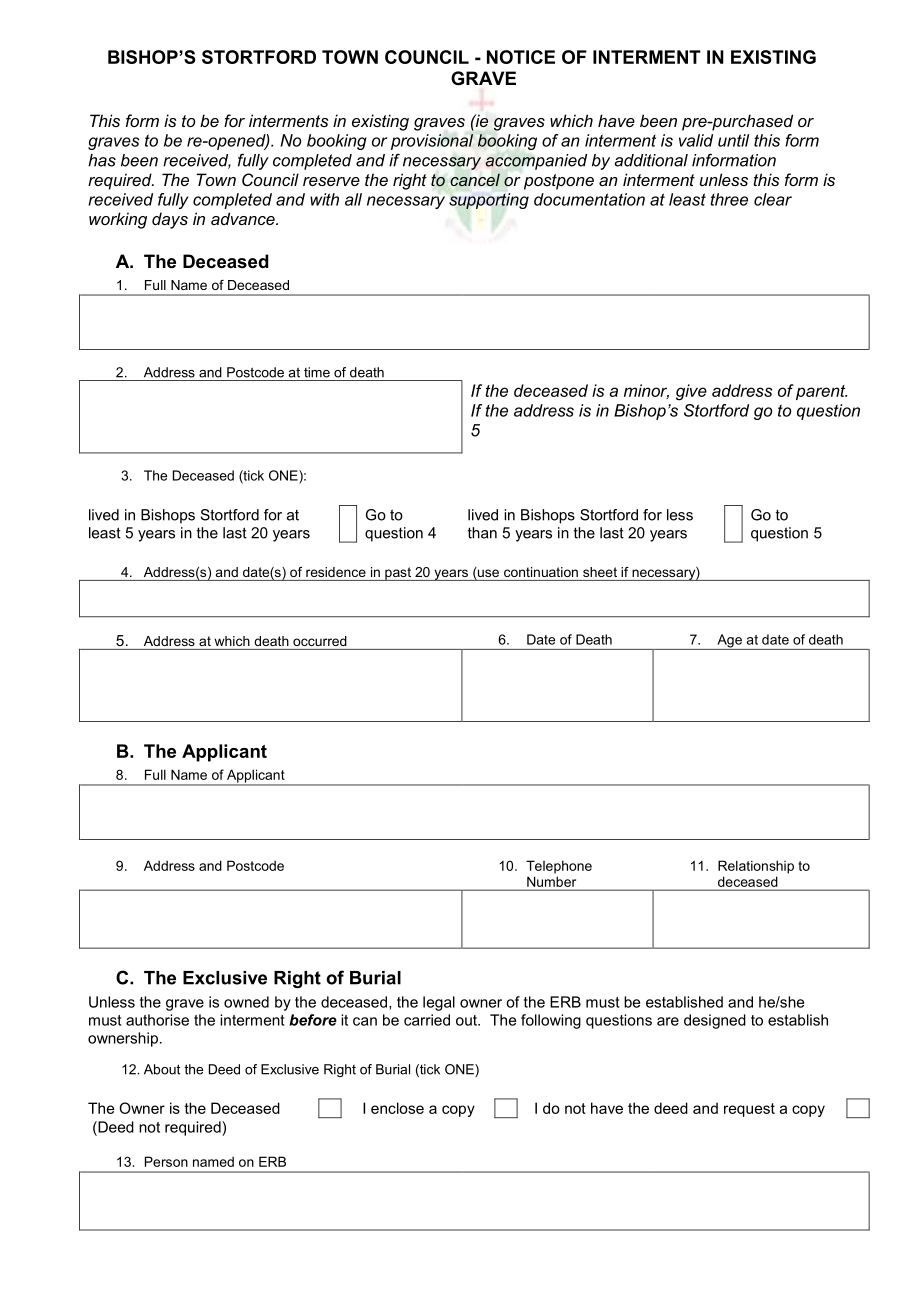 Image resolution: width=924 pixels, height=1308 pixels. I want to click on past, so click(398, 574).
